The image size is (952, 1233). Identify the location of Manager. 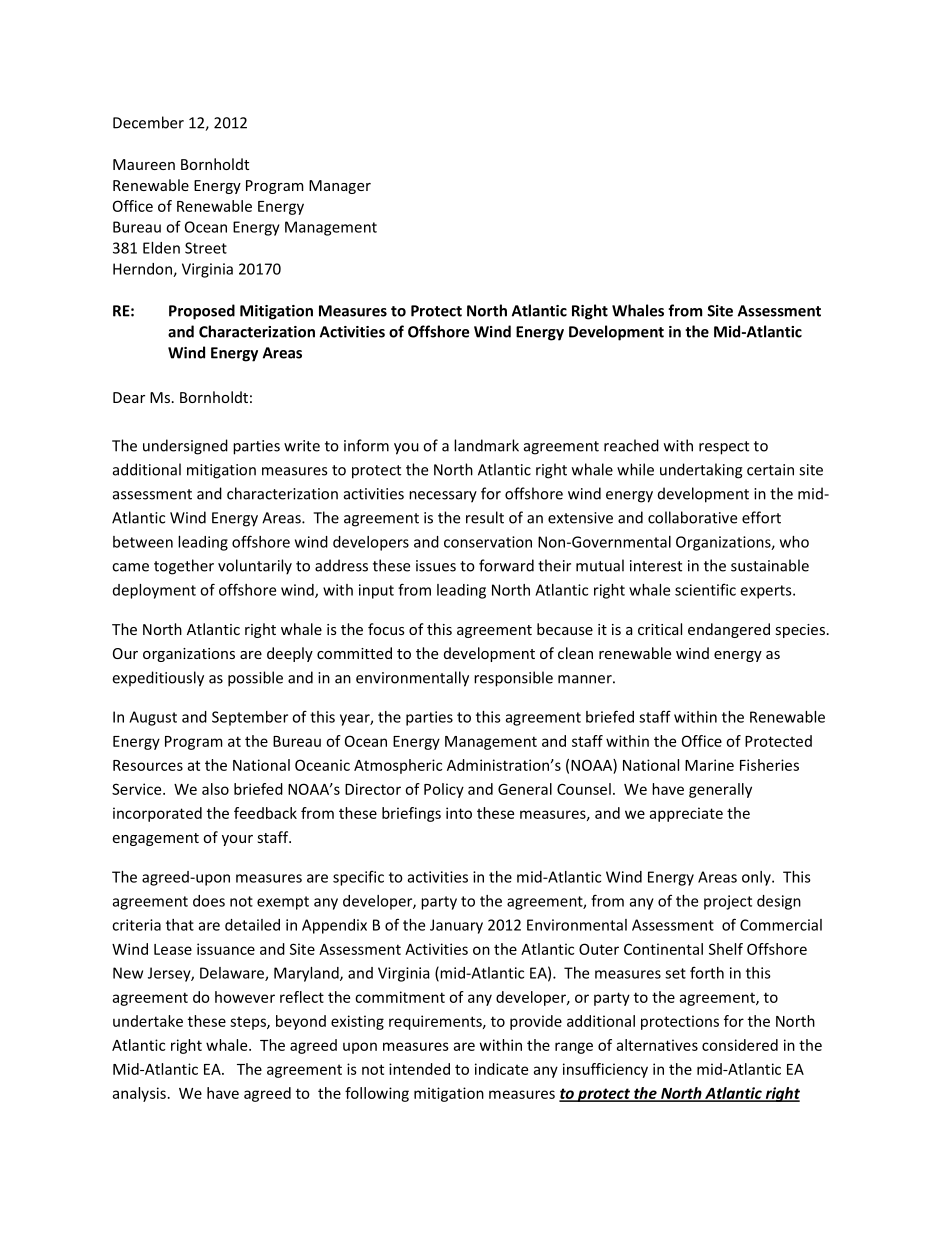
(340, 187).
